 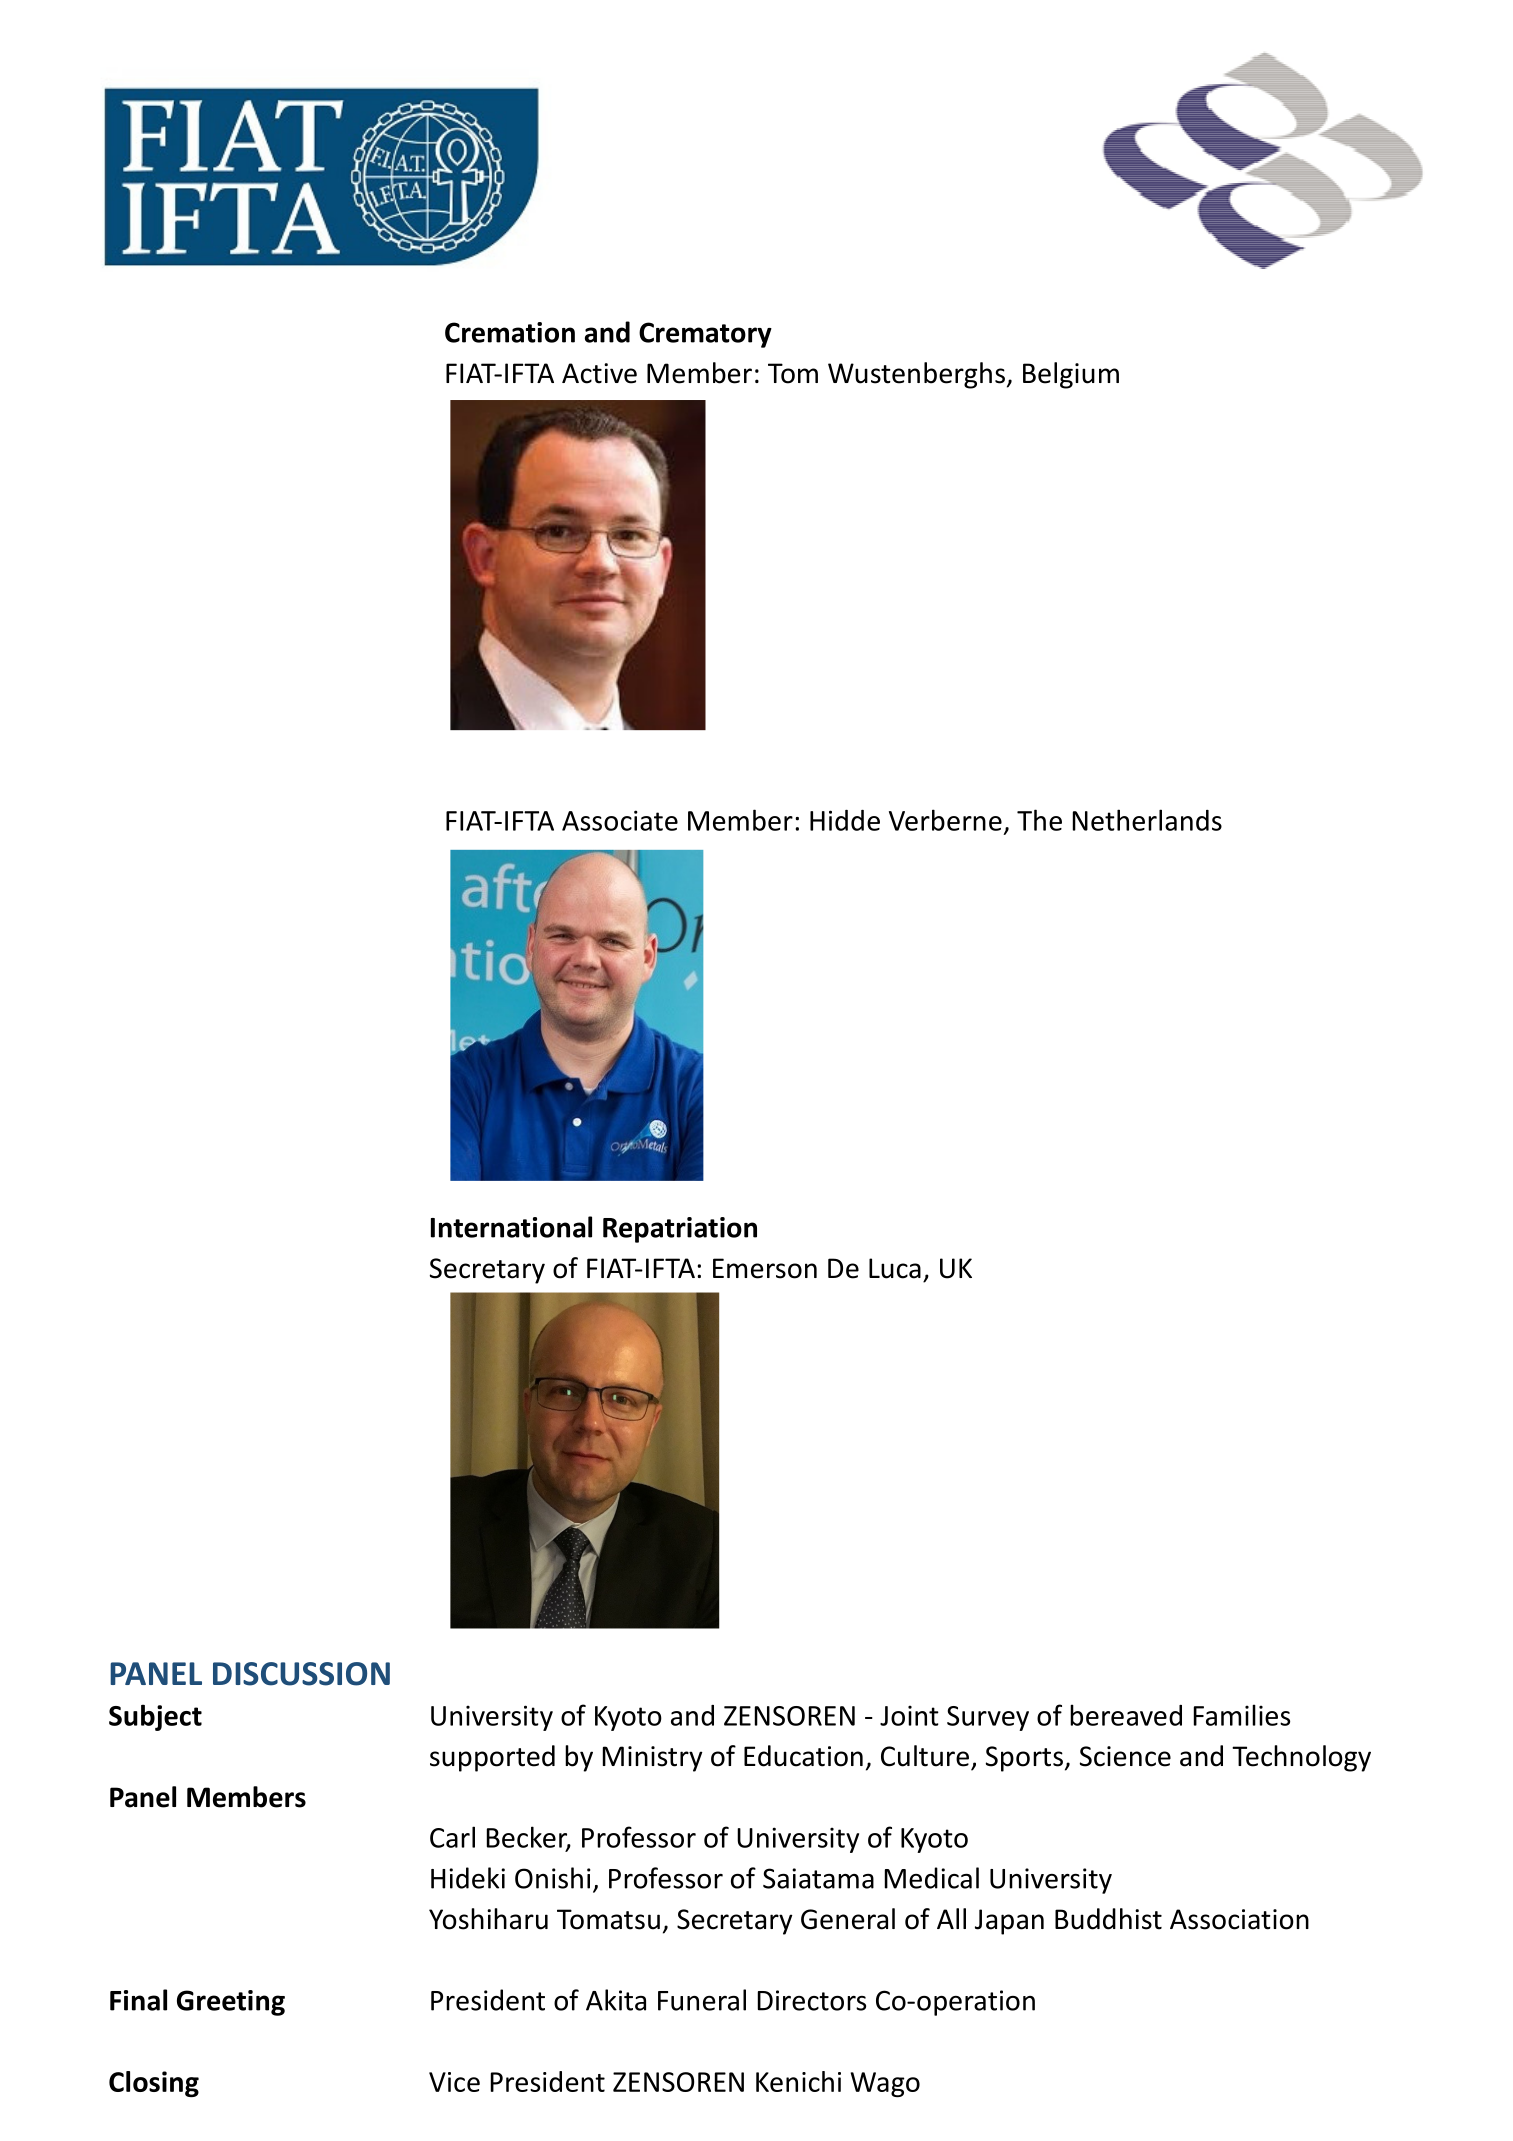 I want to click on DISCUSSION, so click(x=301, y=1674).
